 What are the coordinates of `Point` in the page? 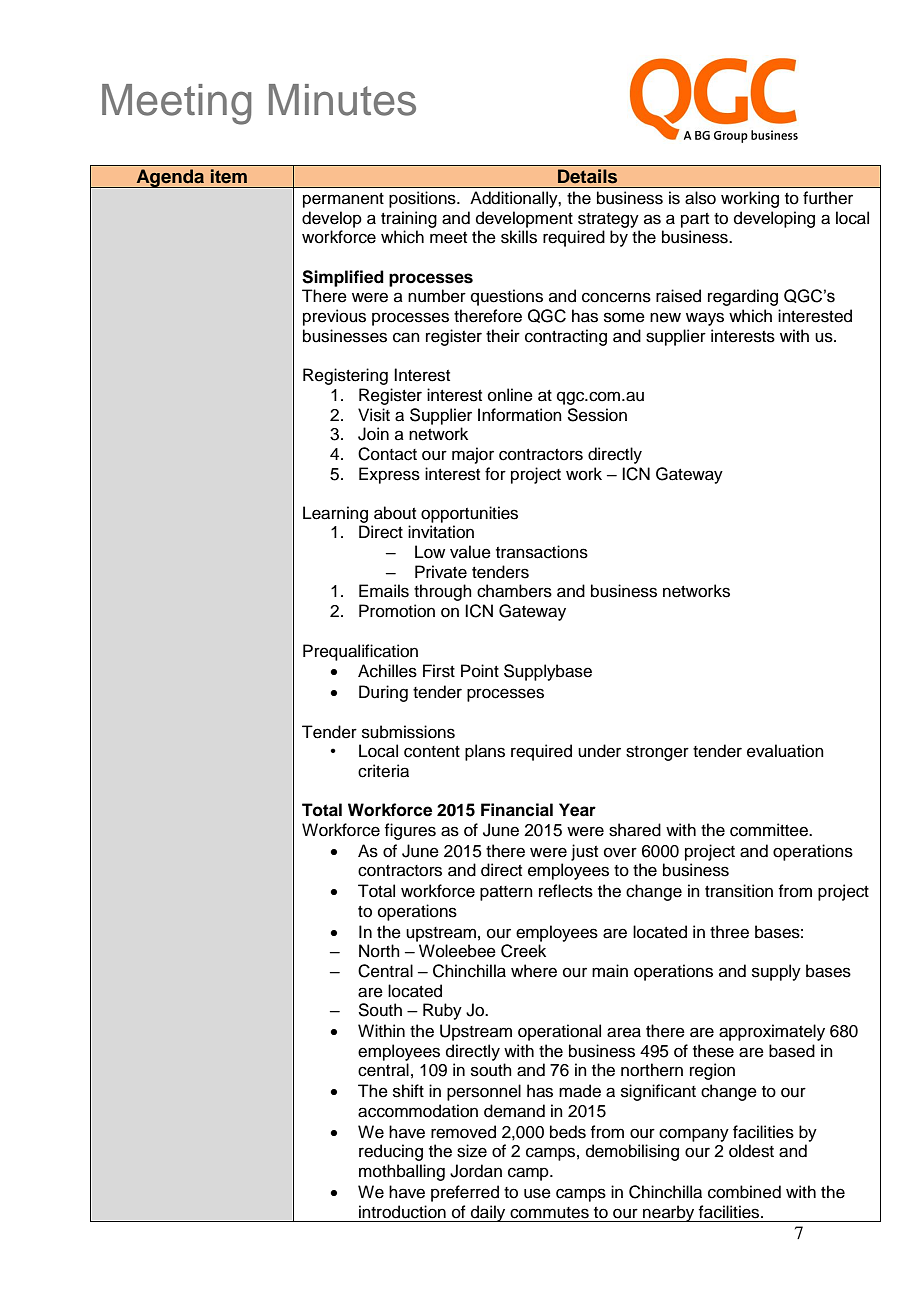 It's located at (480, 671).
